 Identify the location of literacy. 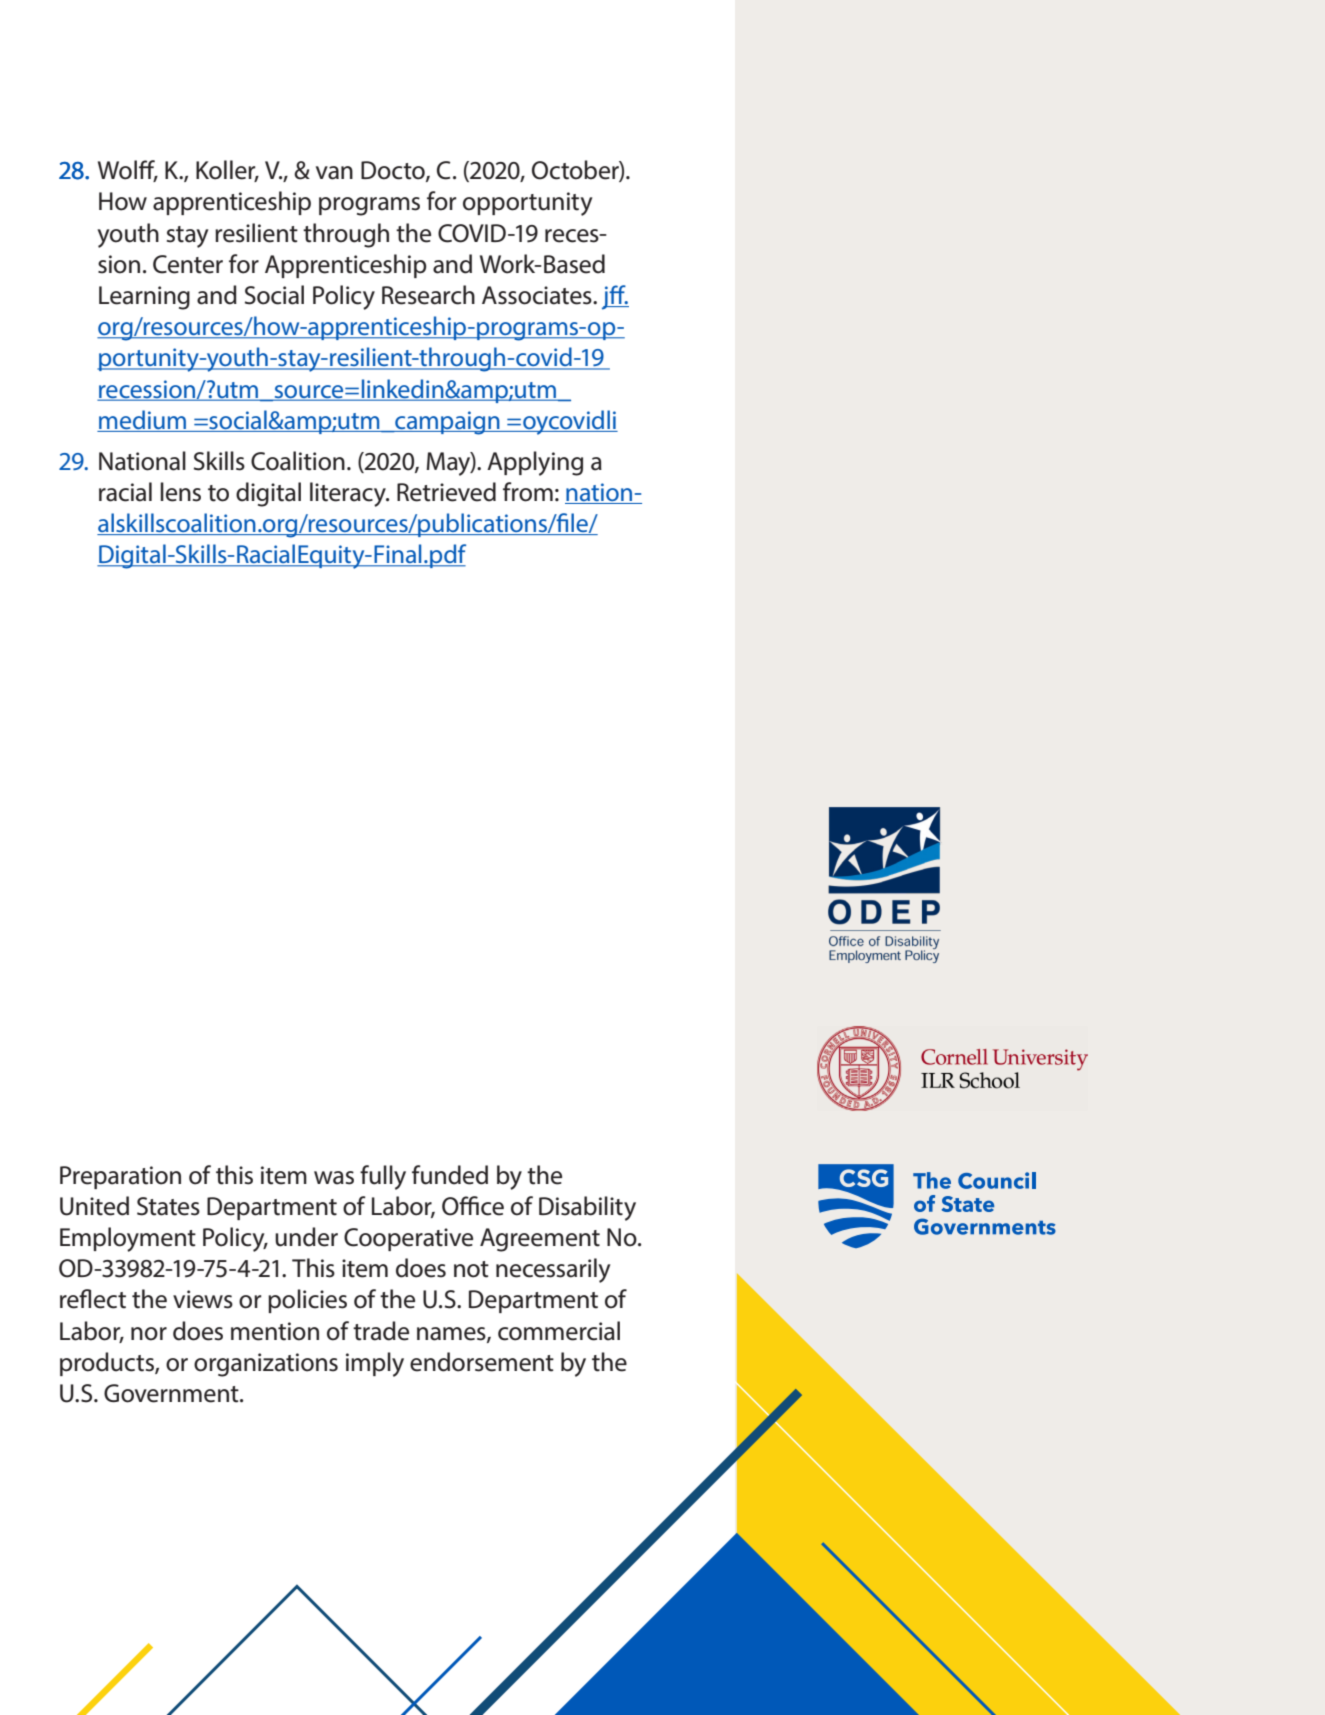
(349, 494).
